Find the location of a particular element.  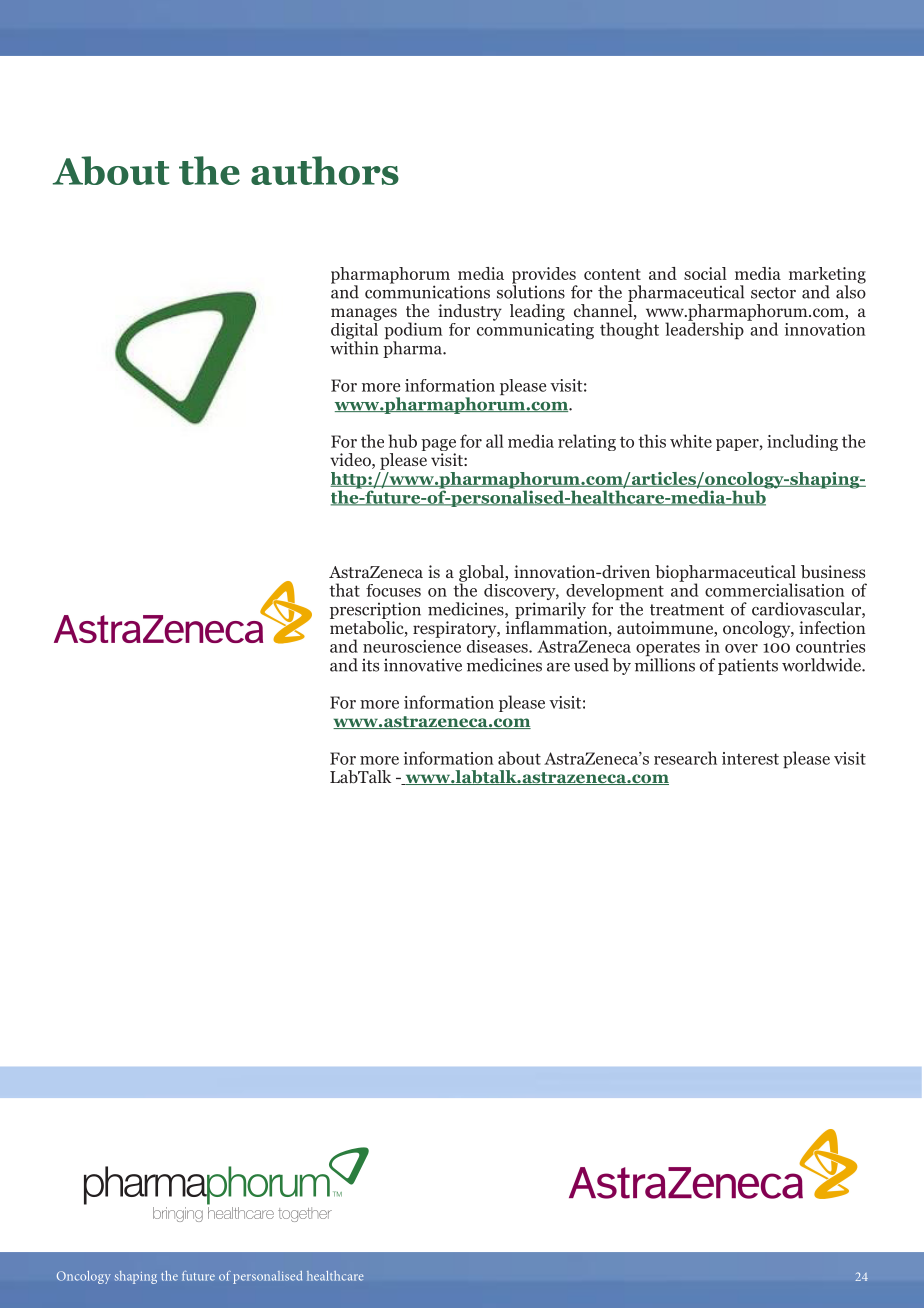

its is located at coordinates (370, 665).
